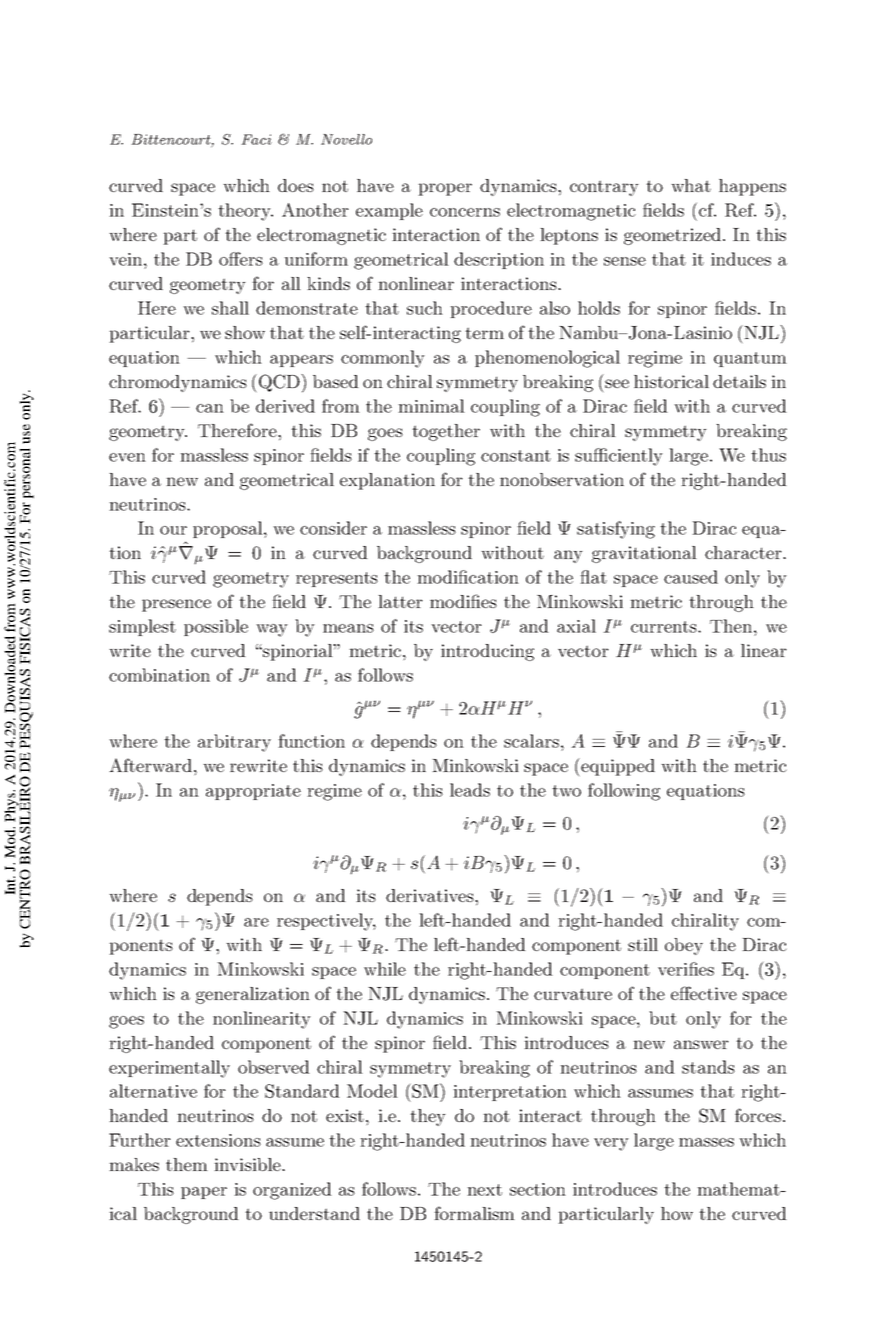 The width and height of the screenshot is (896, 1337). Describe the element at coordinates (691, 577) in the screenshot. I see `caused` at that location.
